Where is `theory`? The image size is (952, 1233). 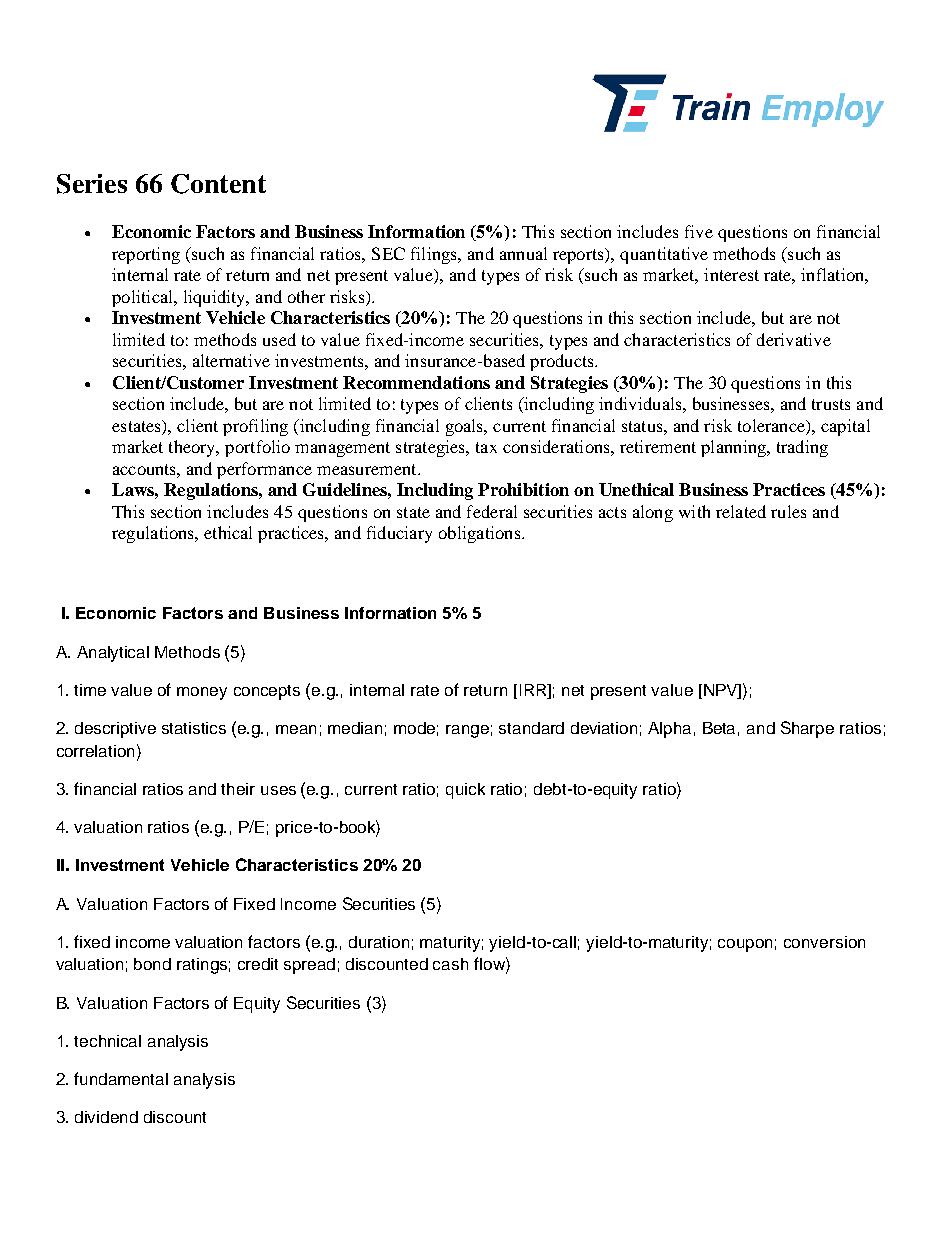
theory is located at coordinates (193, 448).
